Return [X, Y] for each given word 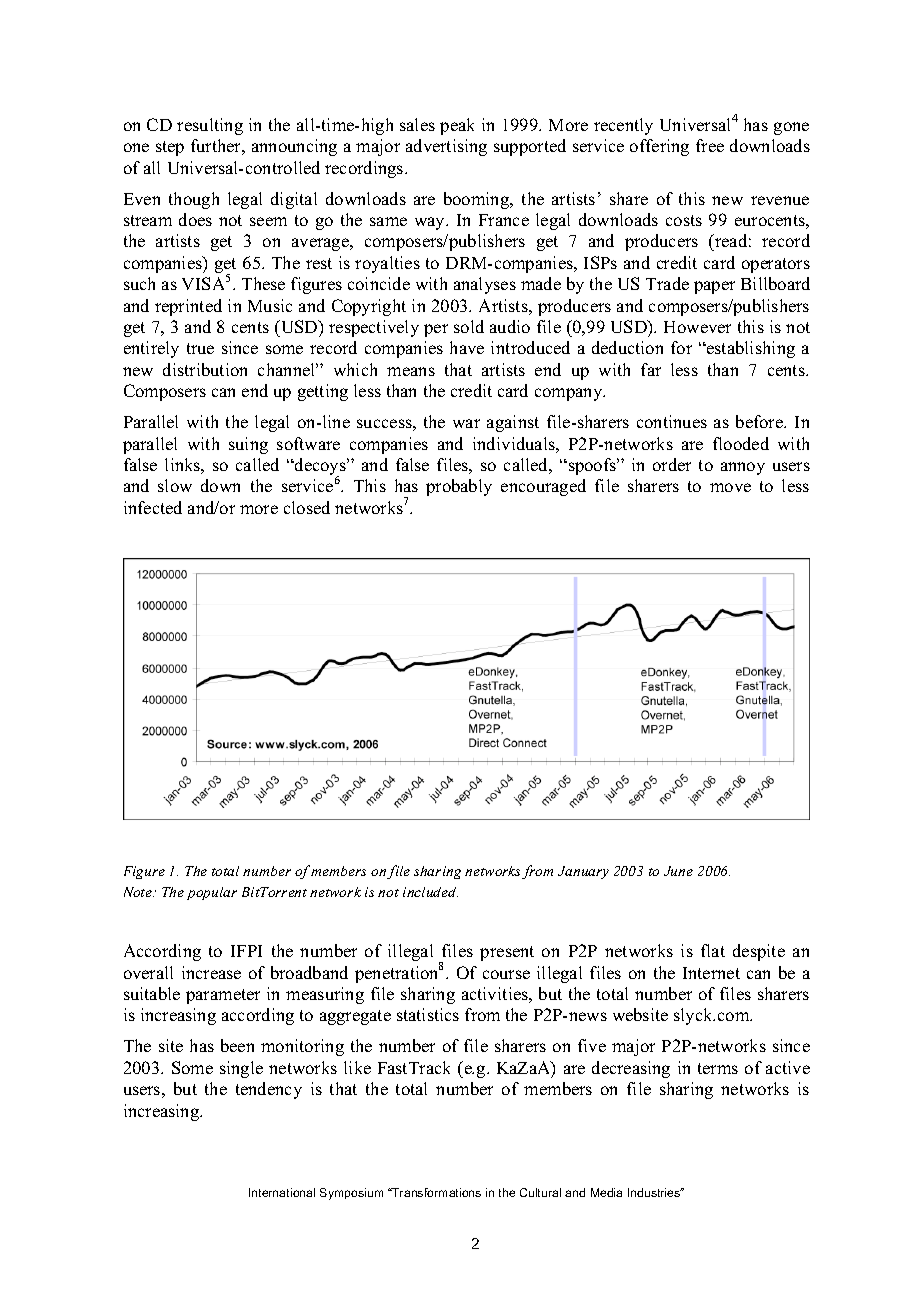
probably [459, 487]
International [282, 1192]
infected [153, 507]
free [710, 145]
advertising [446, 147]
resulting [210, 126]
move [730, 487]
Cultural [540, 1192]
